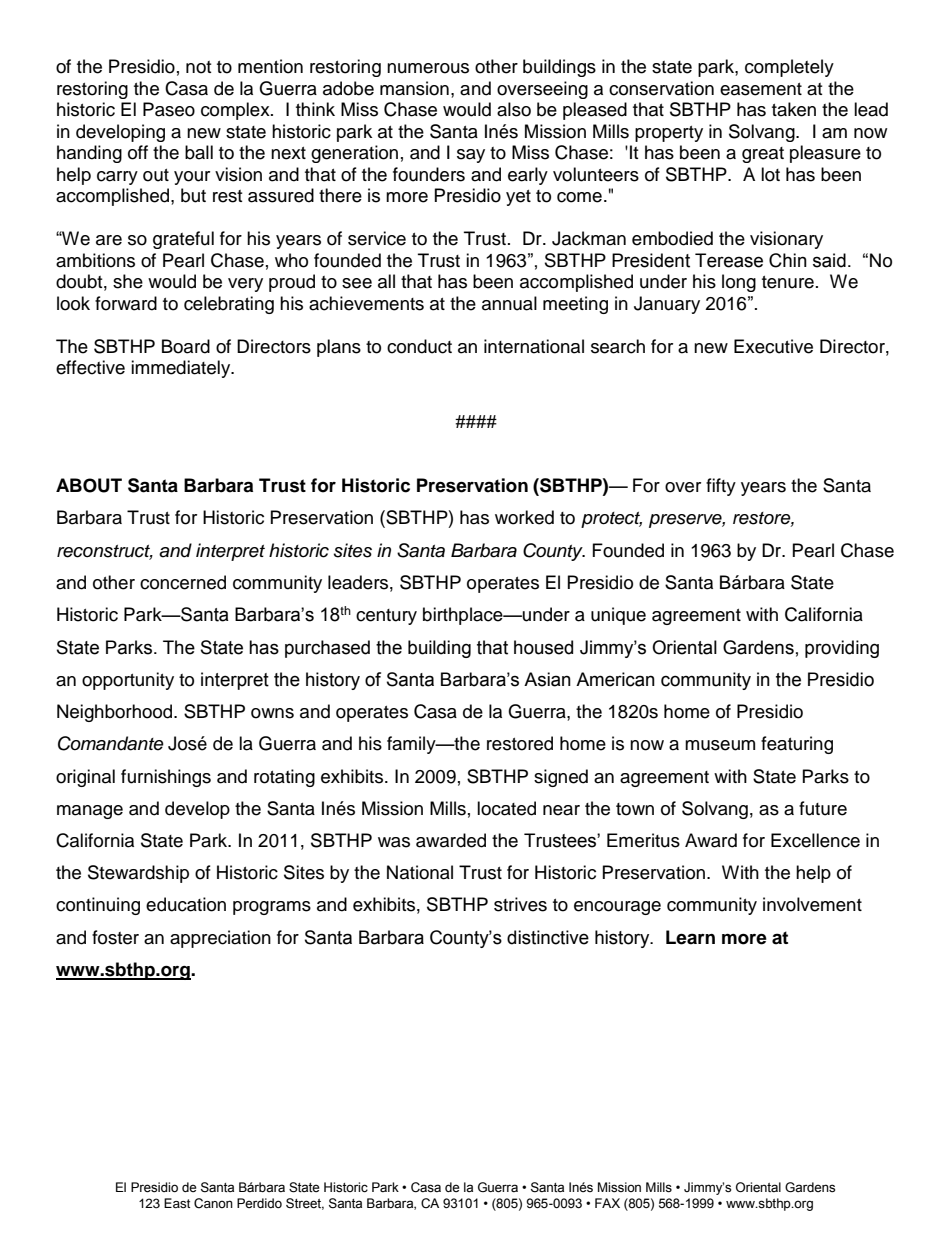 The width and height of the document is (952, 1233). I want to click on Learn, so click(690, 937).
